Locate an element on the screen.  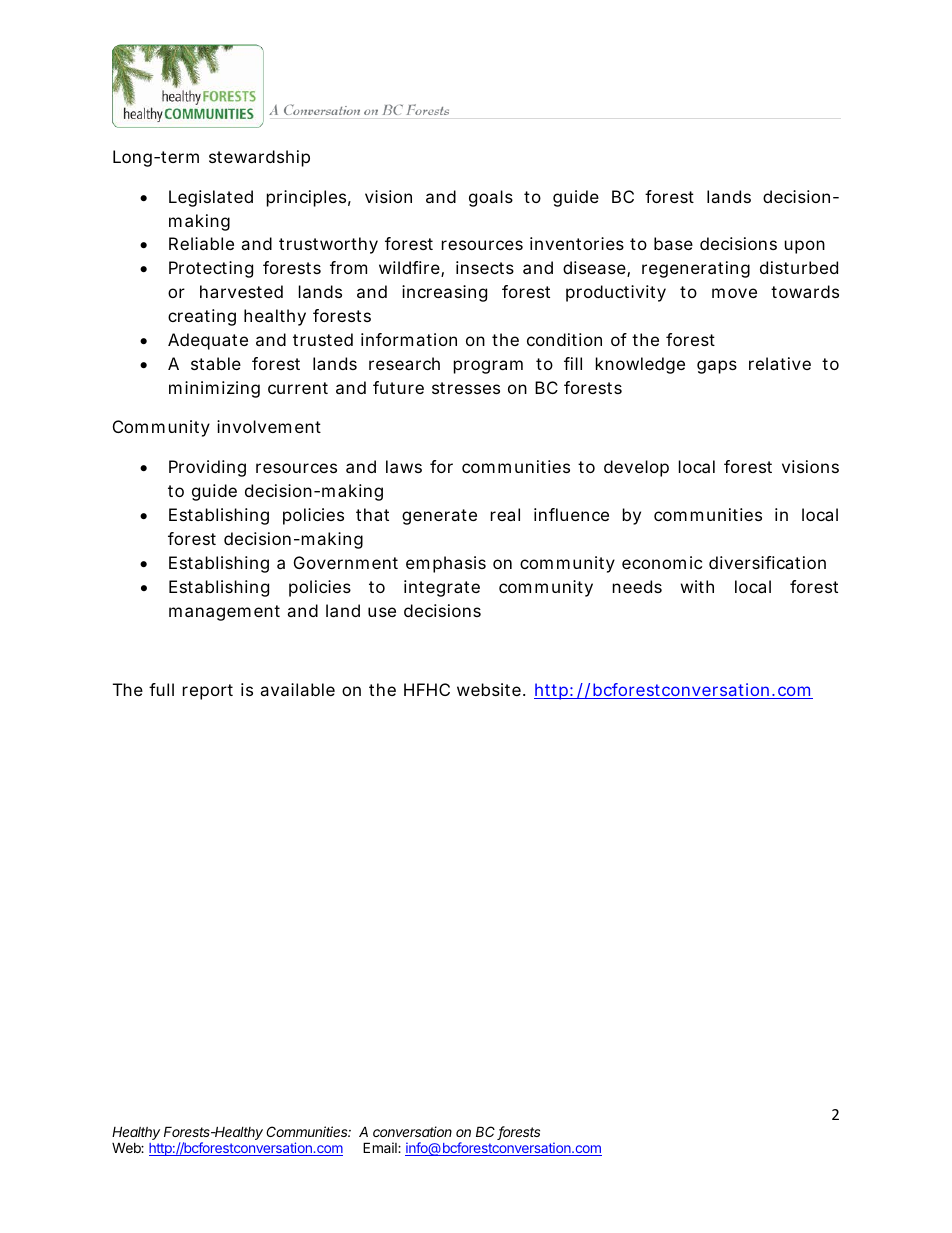
base is located at coordinates (673, 243).
